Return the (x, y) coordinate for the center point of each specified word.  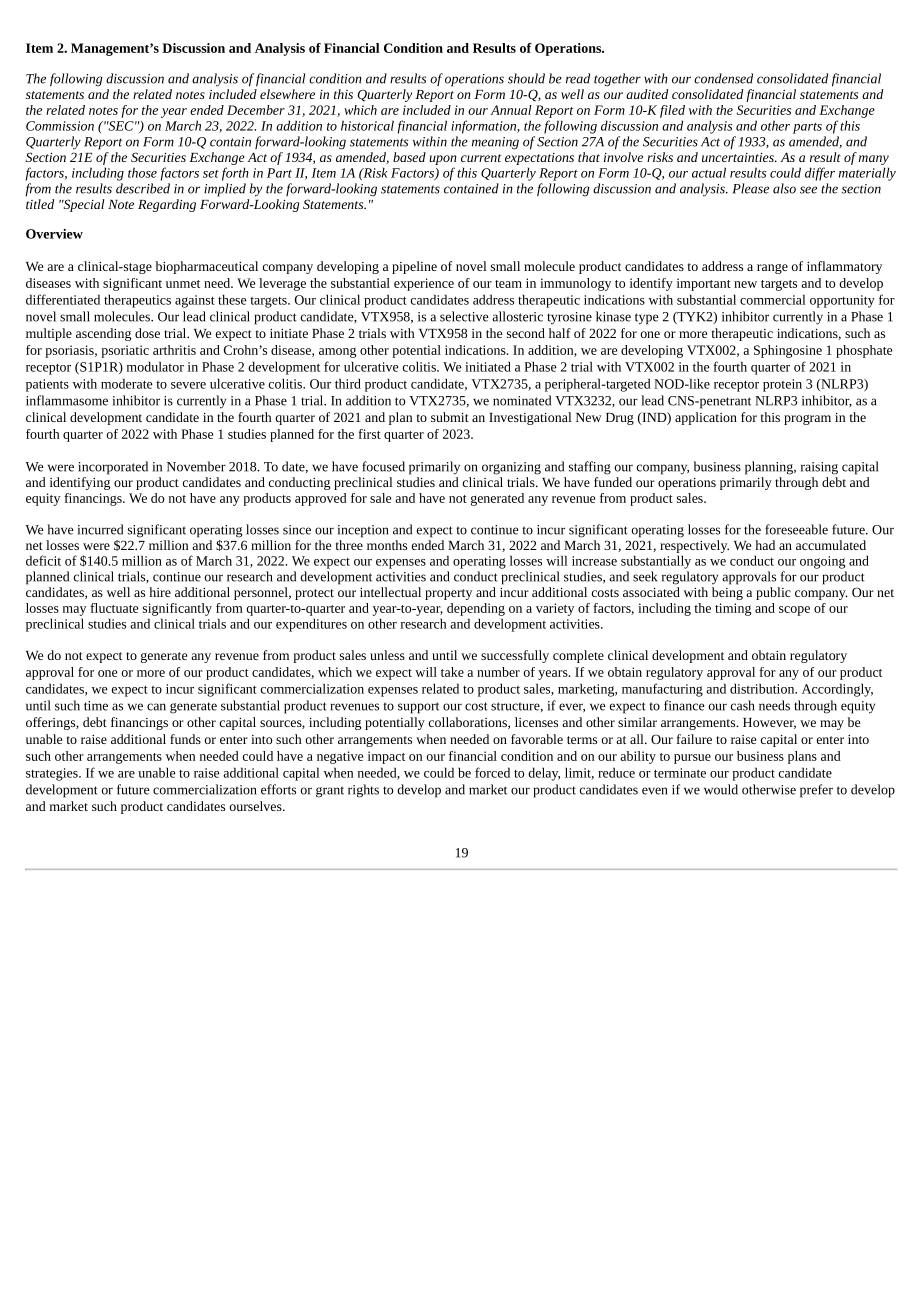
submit (450, 417)
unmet (183, 284)
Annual (511, 110)
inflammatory (844, 267)
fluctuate (114, 608)
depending (476, 609)
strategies (53, 774)
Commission (60, 126)
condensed (723, 78)
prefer (816, 791)
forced (492, 772)
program (807, 420)
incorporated (113, 468)
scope (794, 611)
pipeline (414, 267)
